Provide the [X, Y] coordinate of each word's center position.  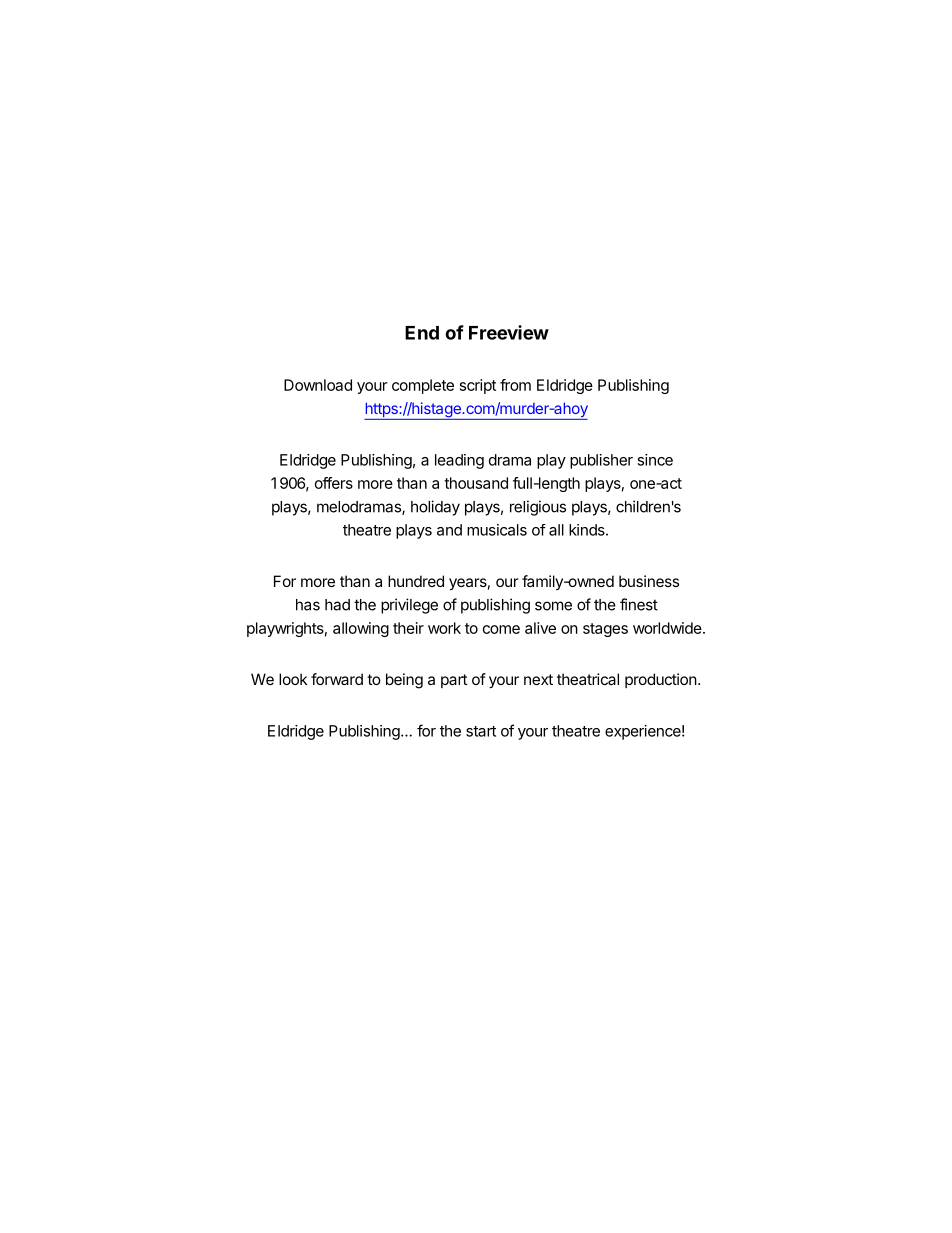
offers [334, 483]
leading [459, 461]
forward [337, 679]
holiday [435, 508]
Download [318, 385]
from [515, 385]
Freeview [509, 332]
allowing [361, 629]
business [649, 581]
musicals [497, 530]
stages [605, 630]
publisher [601, 461]
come [501, 629]
